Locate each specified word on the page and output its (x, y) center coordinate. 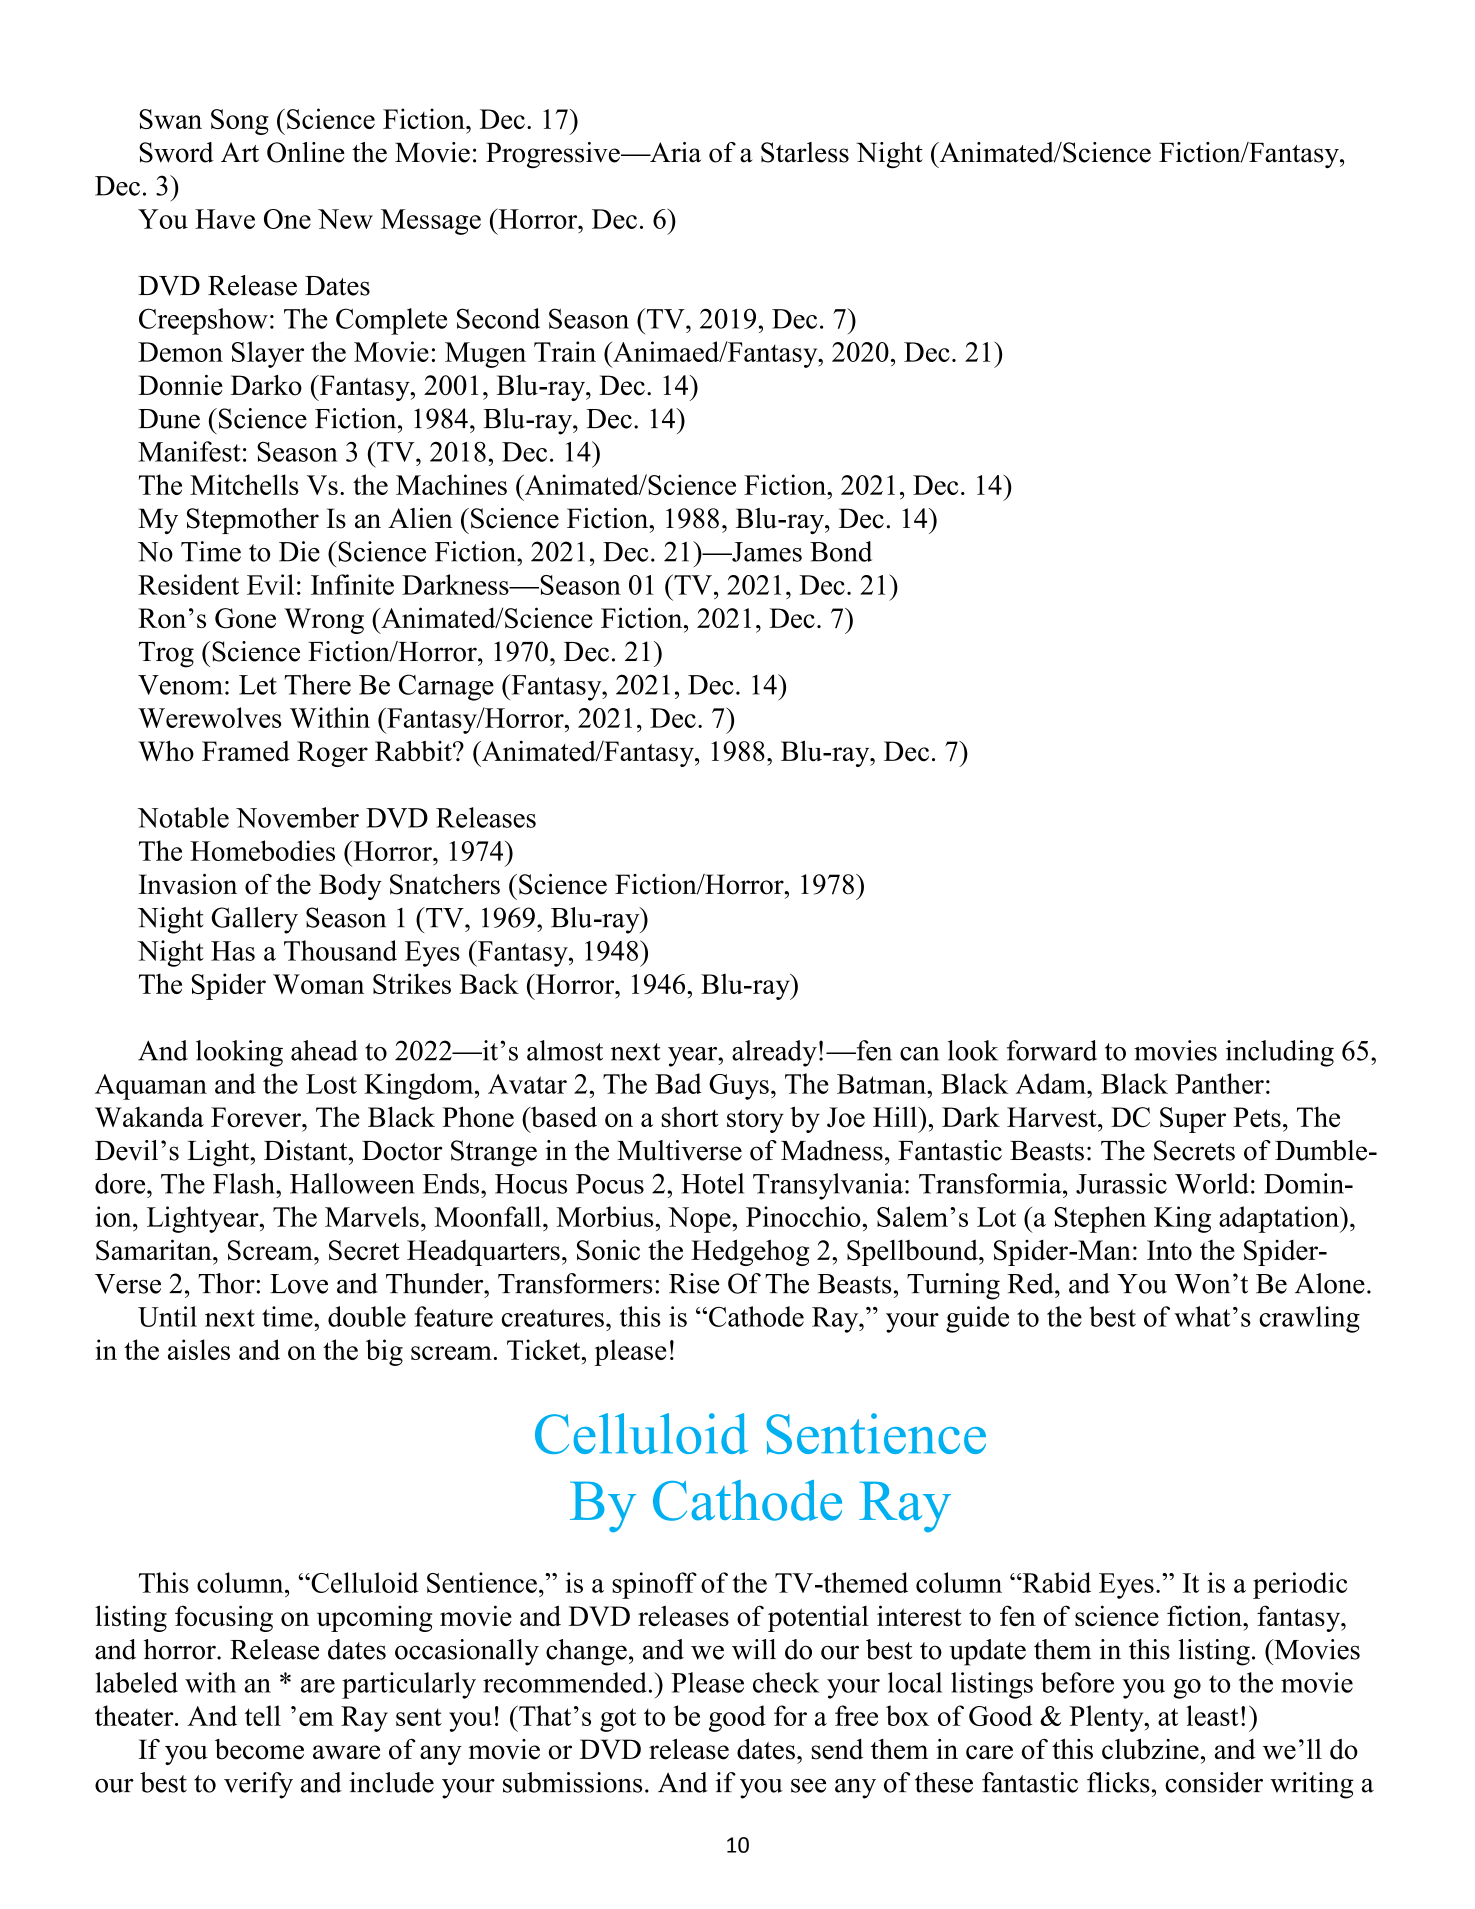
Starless (805, 152)
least (1212, 1715)
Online (306, 152)
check (786, 1682)
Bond (841, 551)
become (259, 1749)
